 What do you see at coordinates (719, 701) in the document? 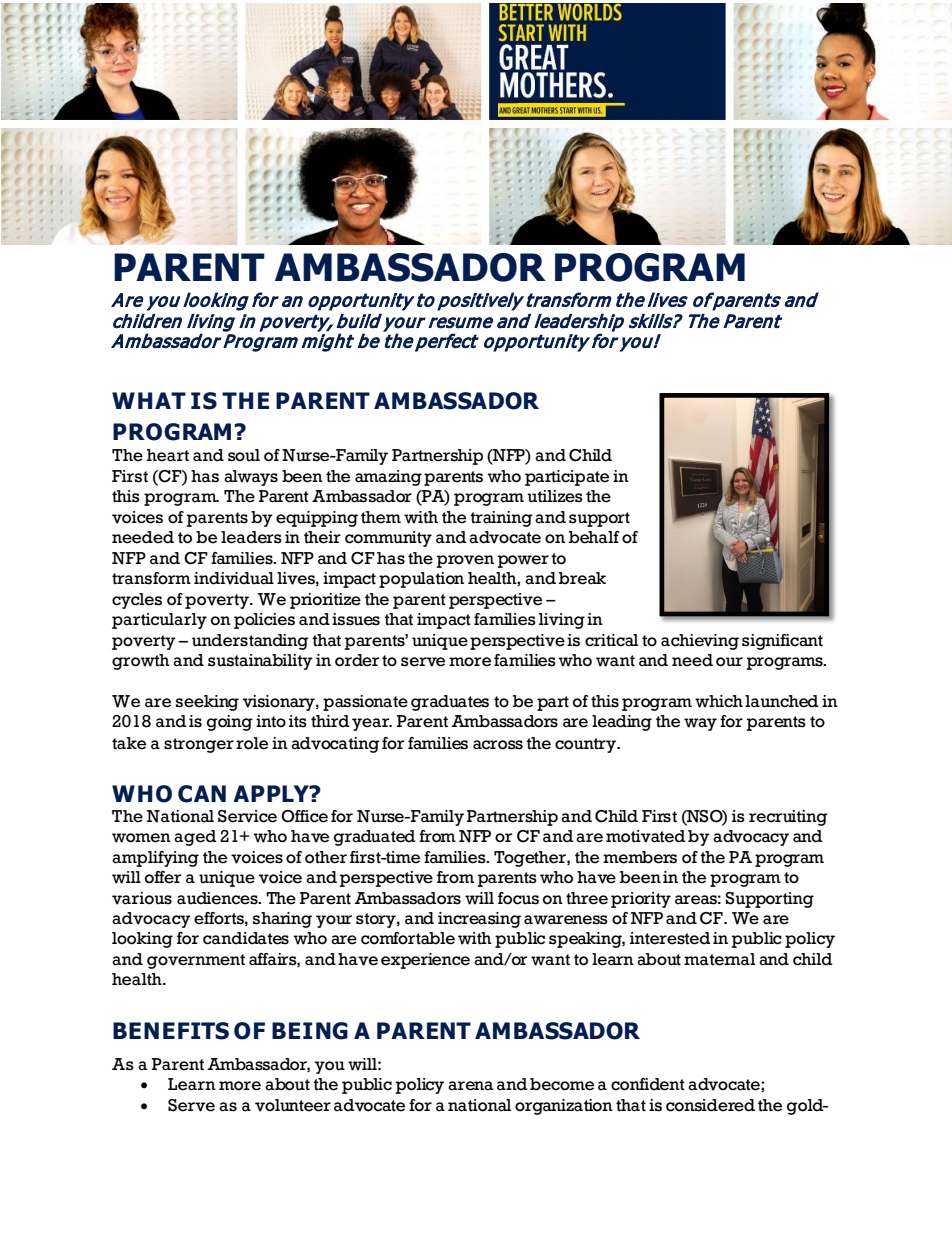
I see `which` at bounding box center [719, 701].
